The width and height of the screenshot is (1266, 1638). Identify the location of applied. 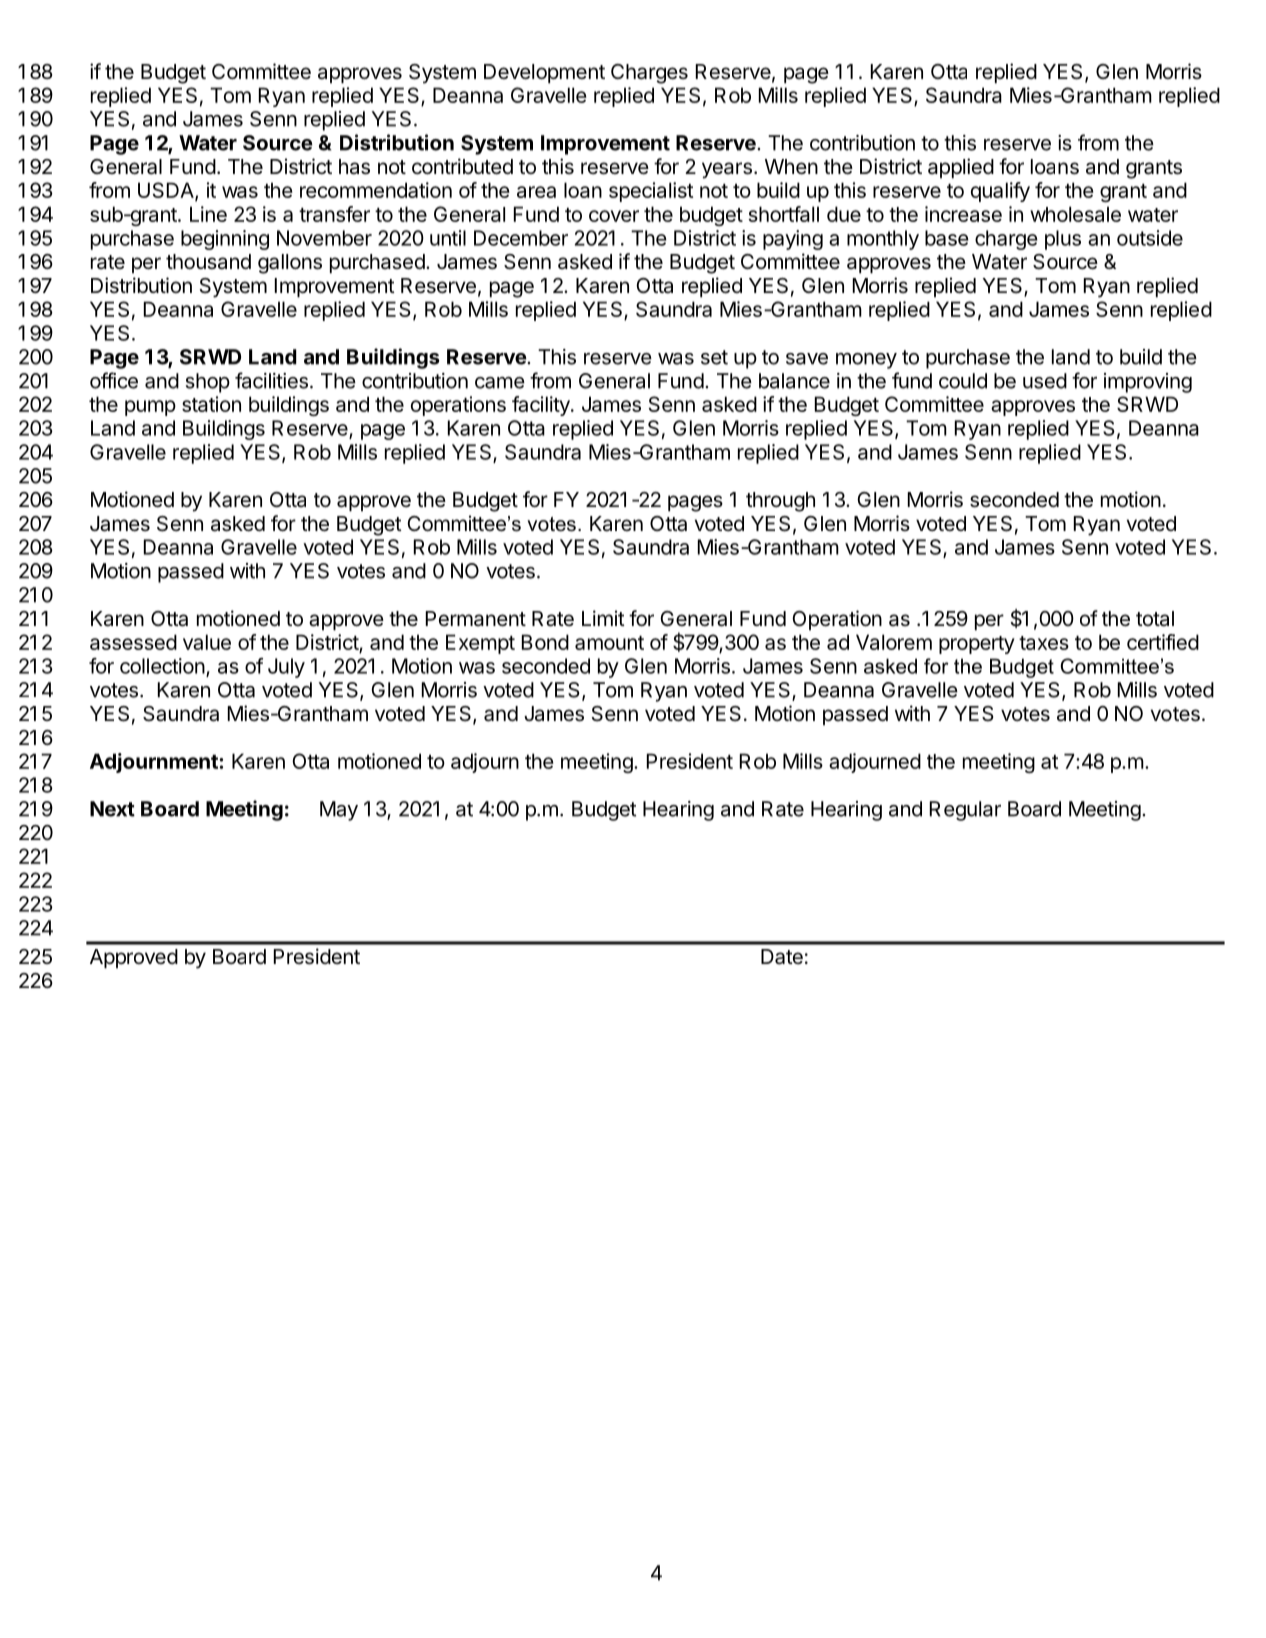
(961, 168).
